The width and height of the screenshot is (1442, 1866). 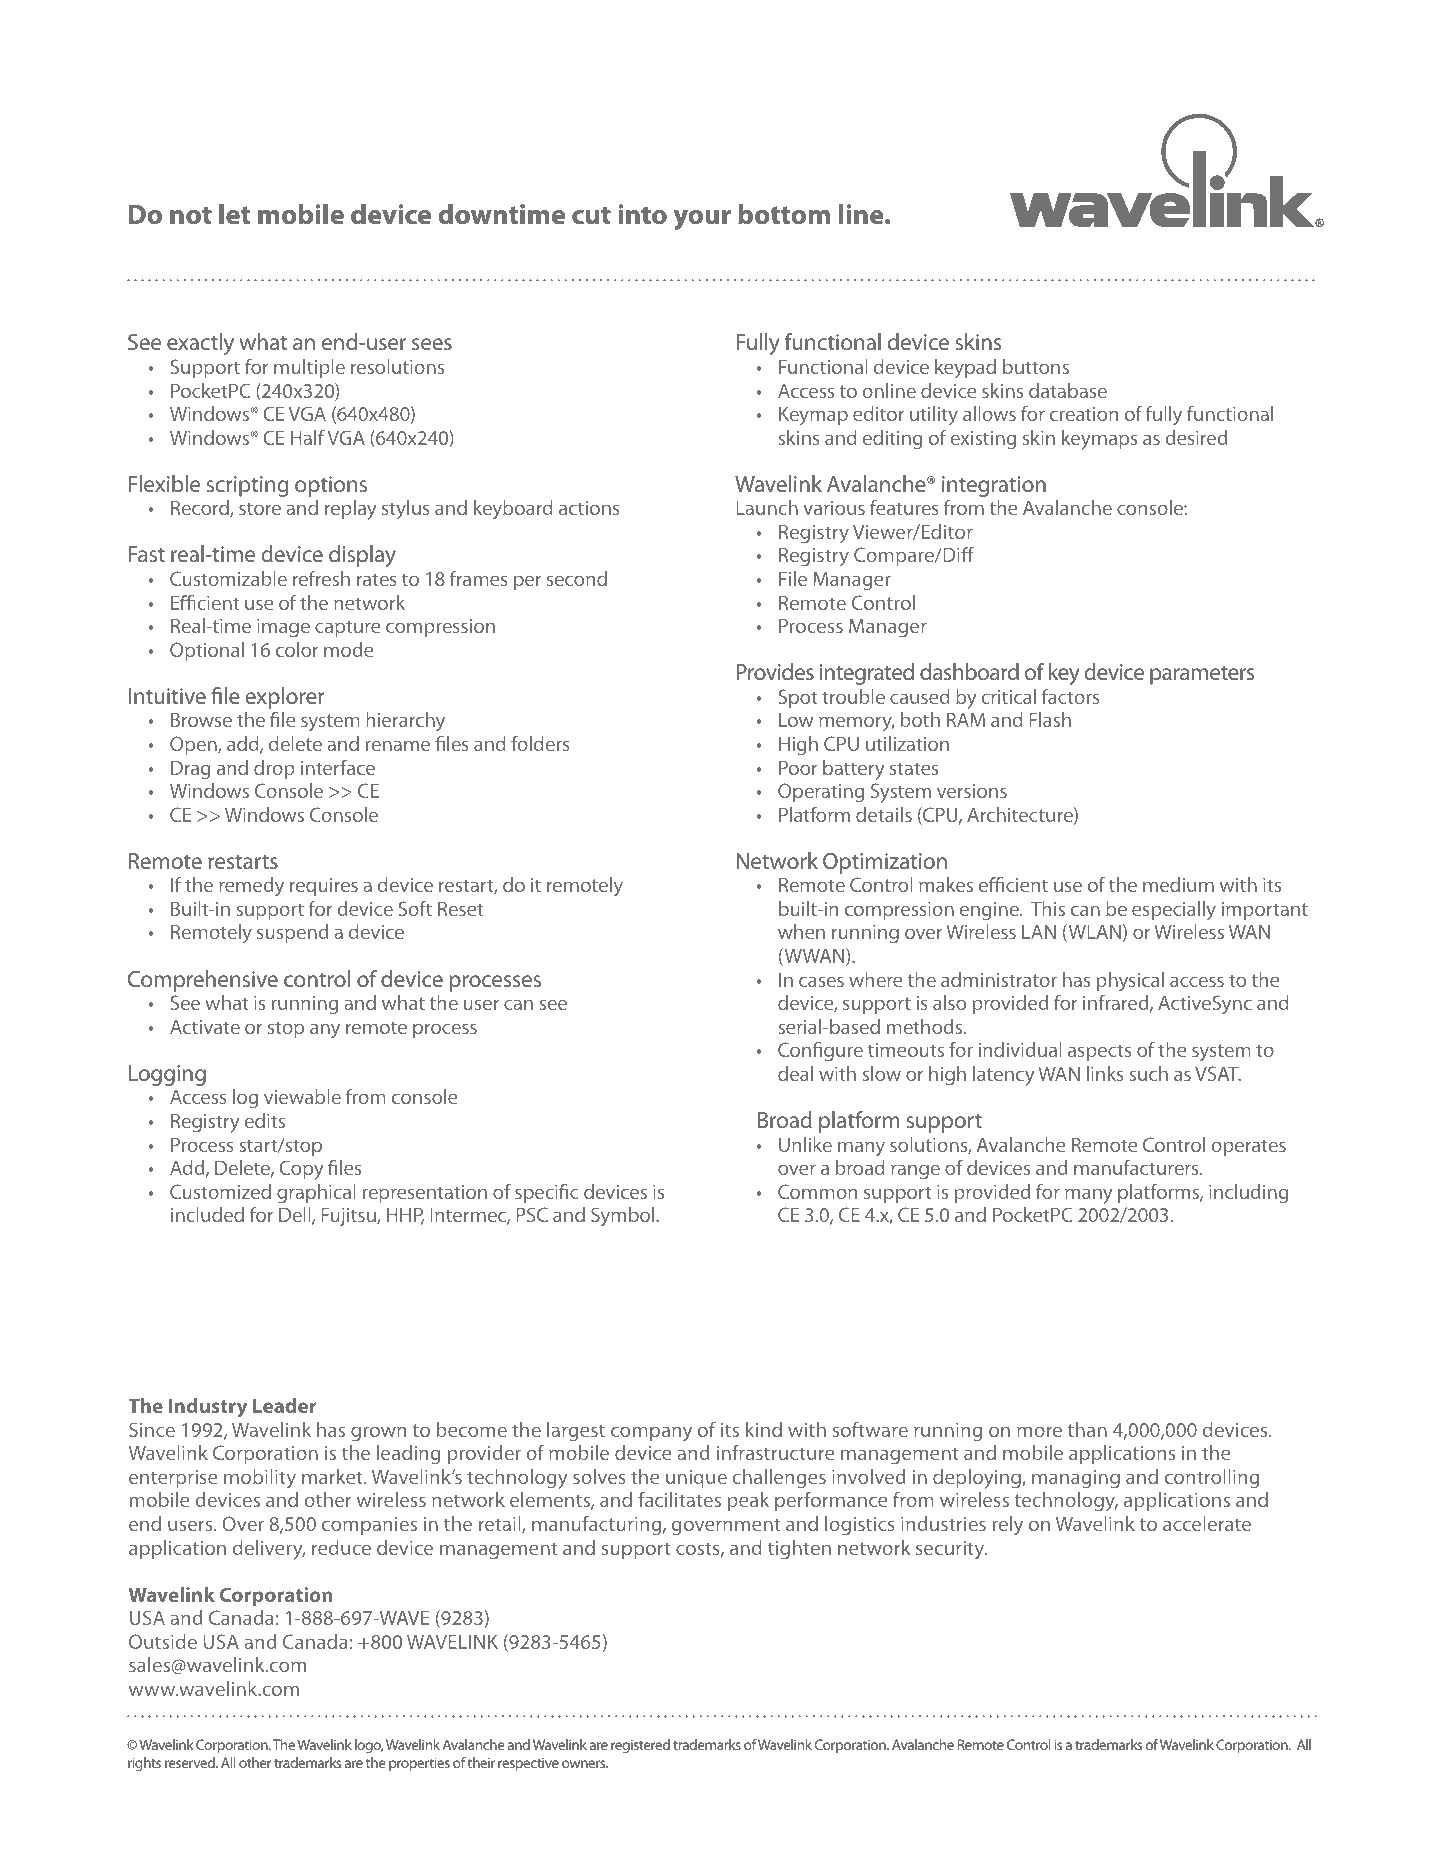 What do you see at coordinates (369, 1746) in the screenshot?
I see `logo` at bounding box center [369, 1746].
